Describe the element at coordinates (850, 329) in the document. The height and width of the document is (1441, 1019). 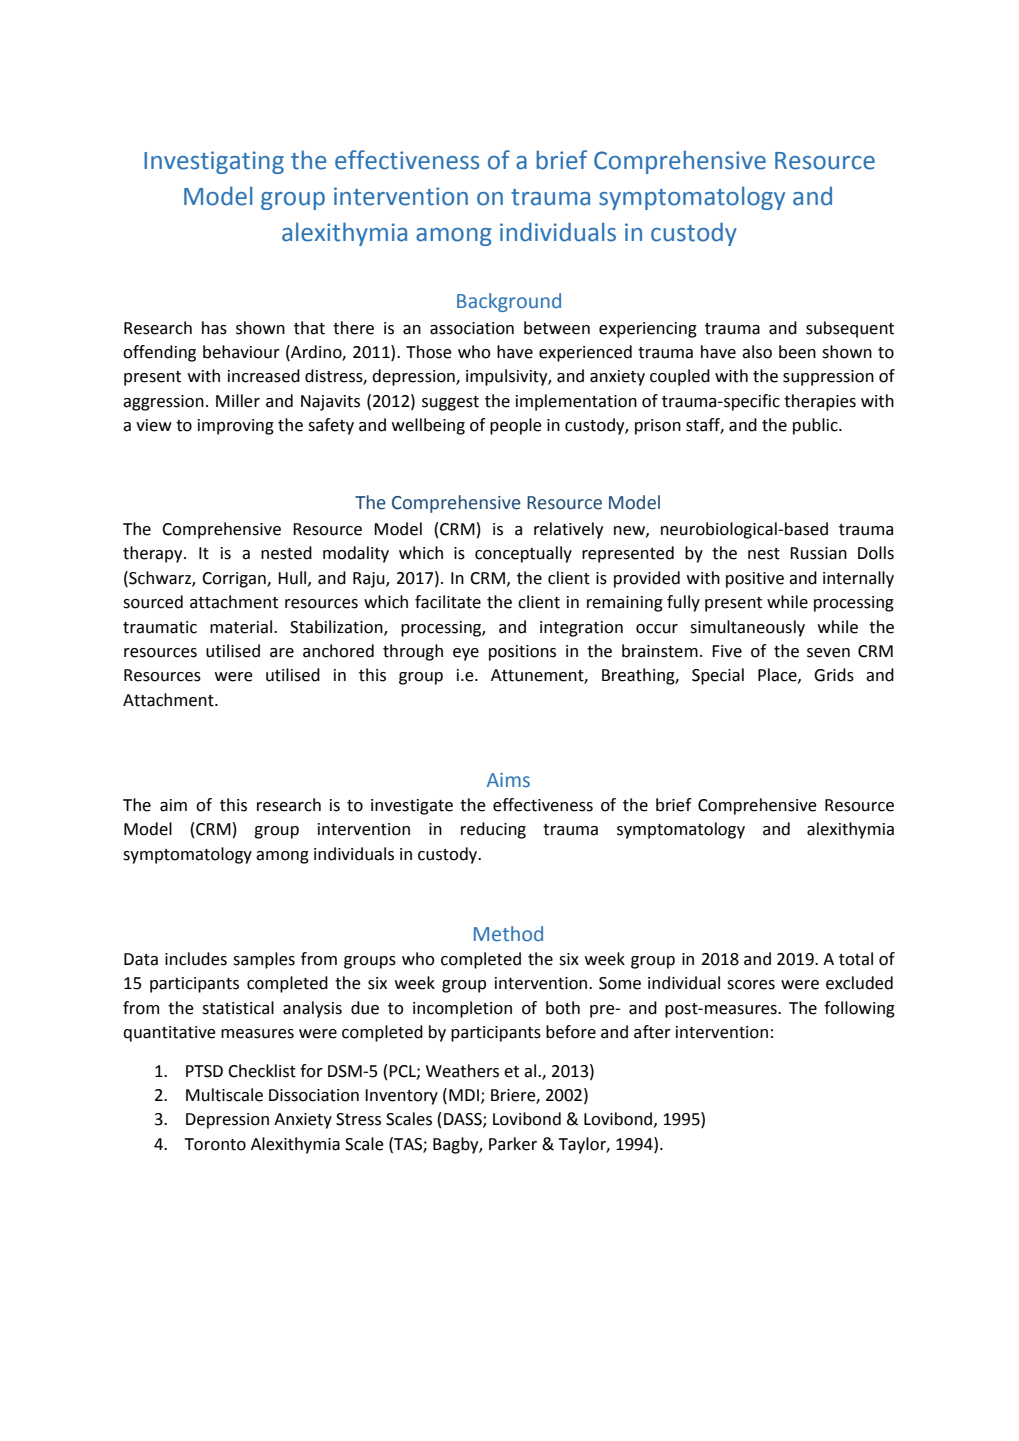
I see `subsequent` at that location.
